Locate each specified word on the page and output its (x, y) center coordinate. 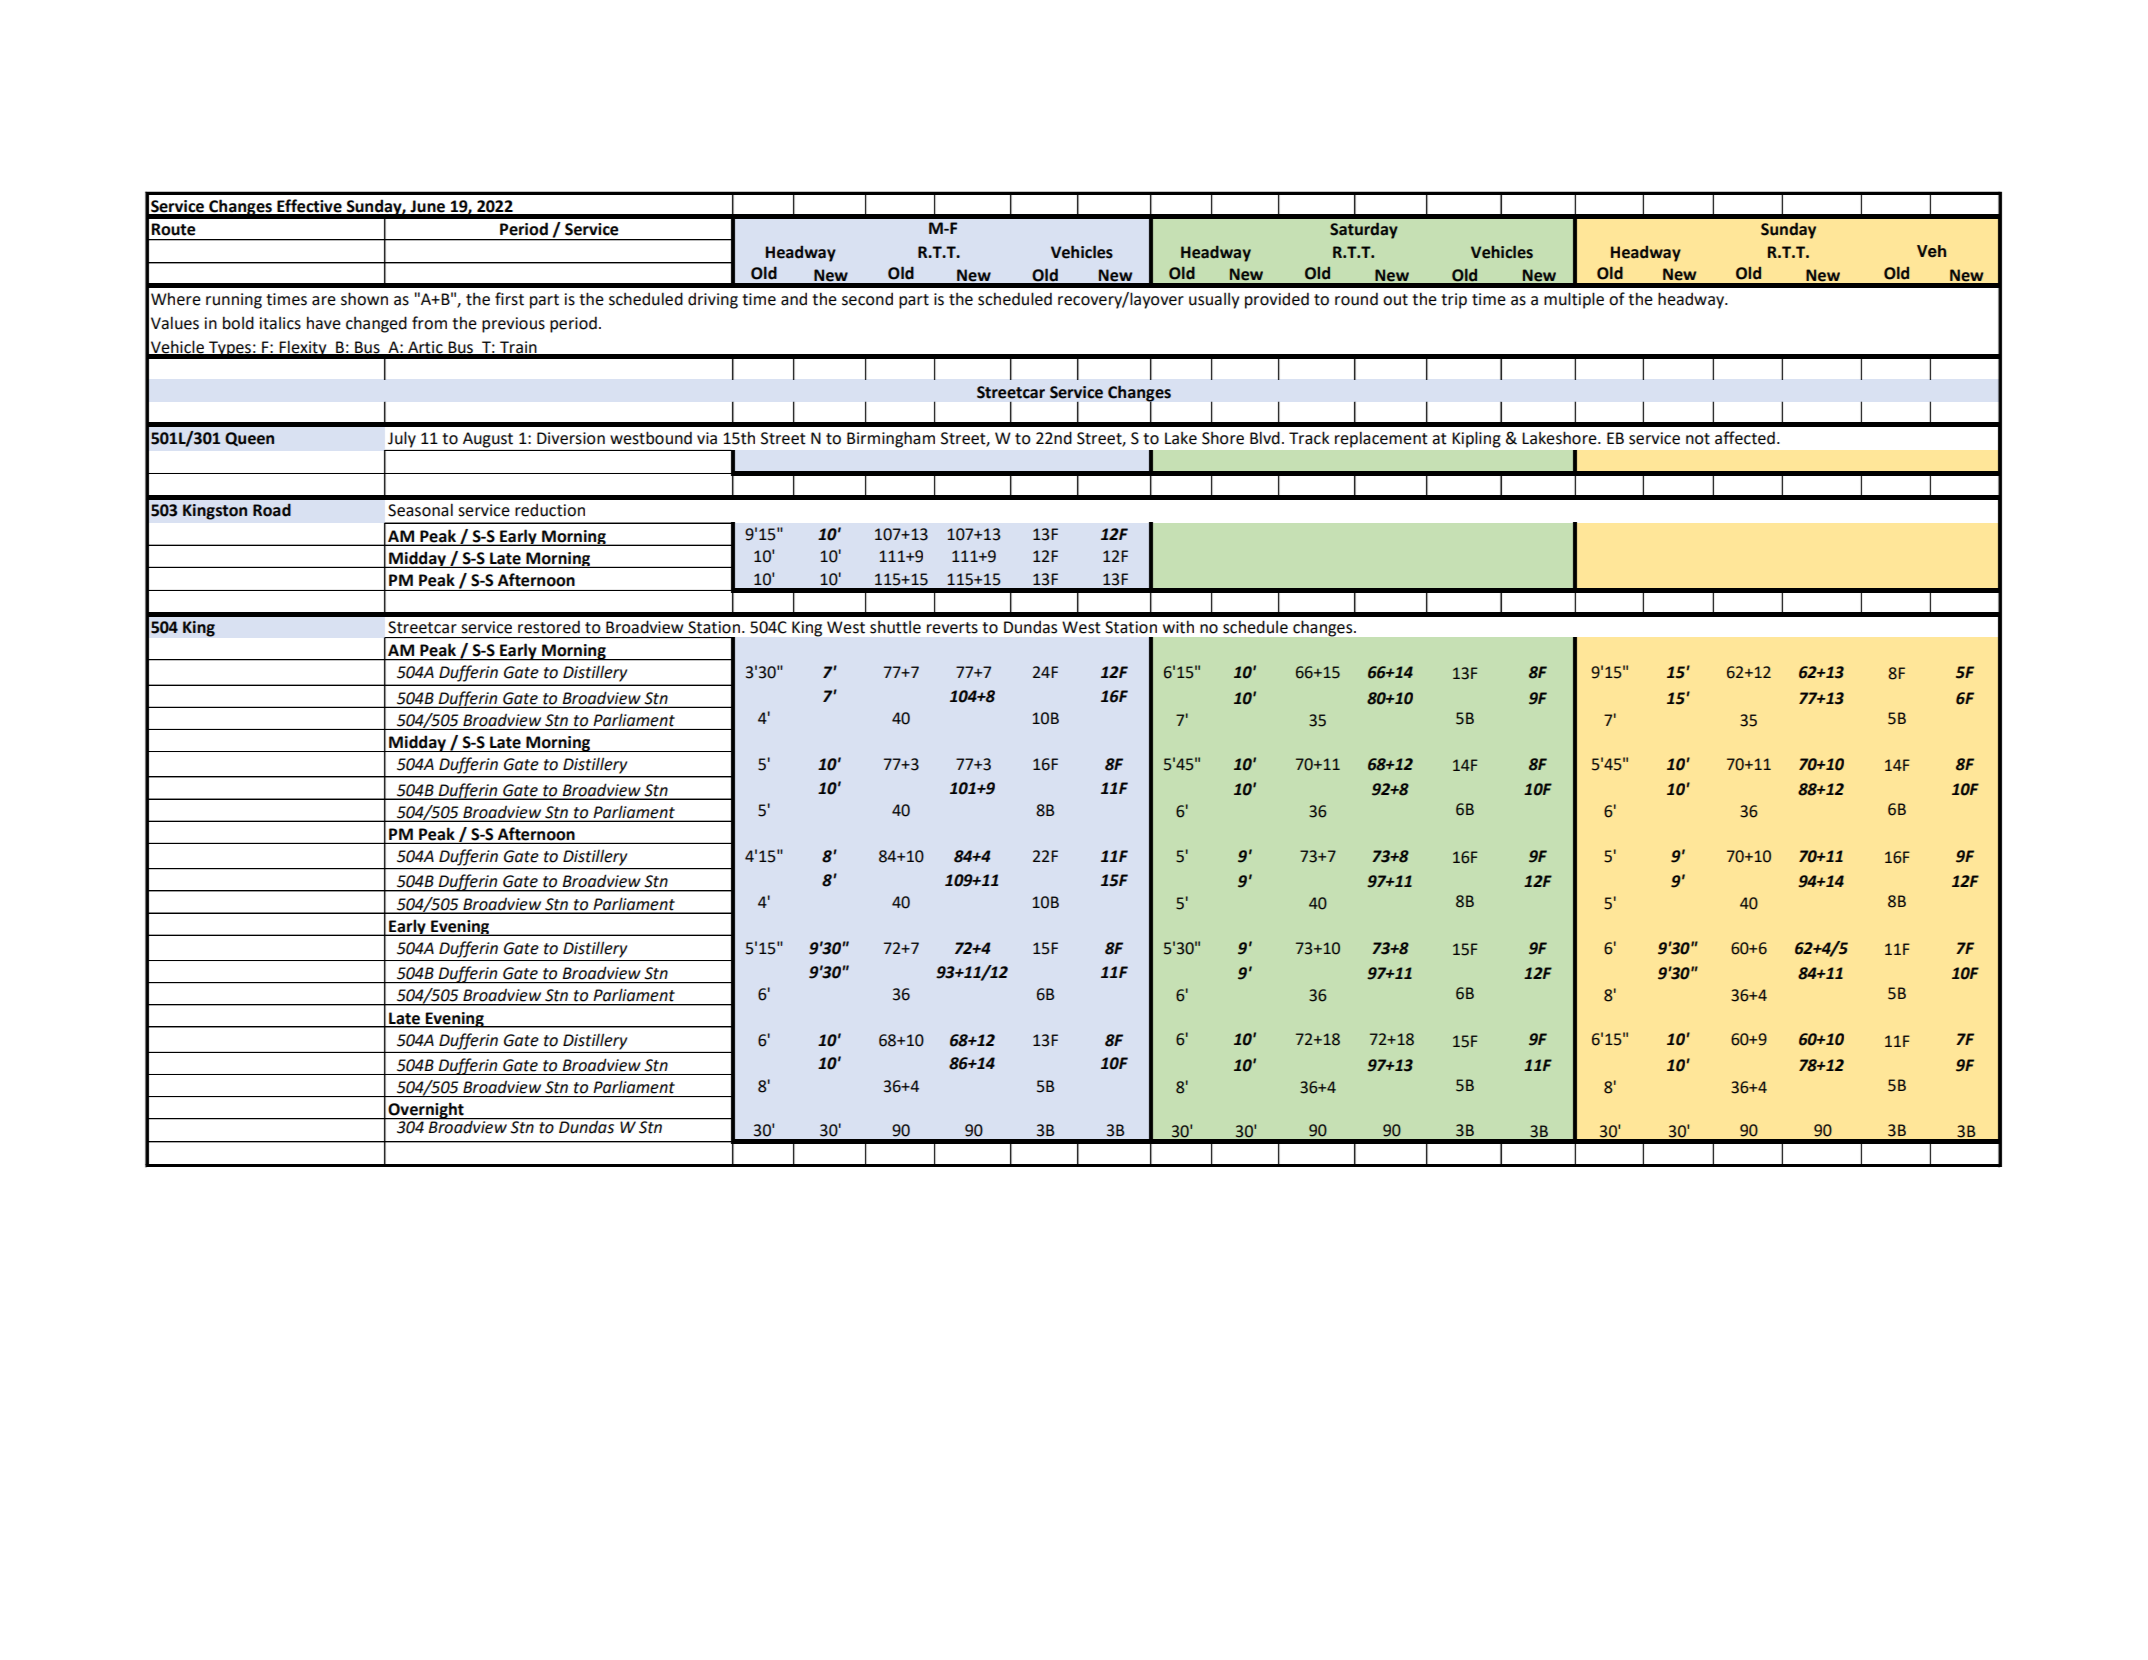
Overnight (426, 1111)
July (402, 440)
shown (364, 299)
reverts (952, 628)
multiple (1574, 300)
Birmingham (891, 439)
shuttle (895, 627)
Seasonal (420, 510)
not (1698, 439)
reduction (550, 510)
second (867, 299)
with (1178, 627)
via (707, 438)
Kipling (1476, 439)
